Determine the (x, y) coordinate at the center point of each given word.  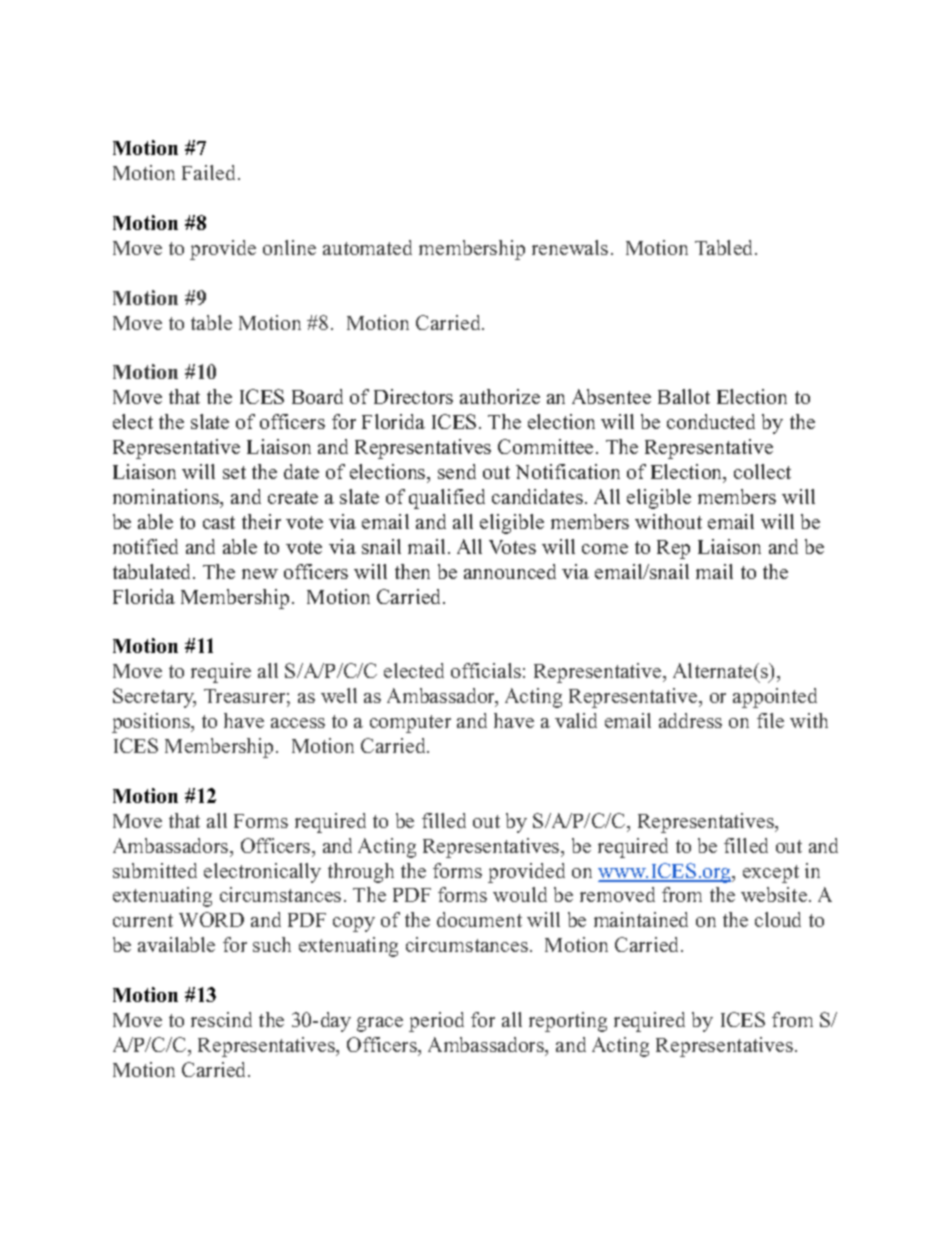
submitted (155, 870)
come (605, 549)
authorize (500, 396)
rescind (221, 1019)
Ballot (684, 396)
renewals (570, 247)
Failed (210, 172)
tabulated (153, 571)
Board (317, 396)
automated (367, 247)
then (412, 571)
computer (410, 724)
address (690, 720)
